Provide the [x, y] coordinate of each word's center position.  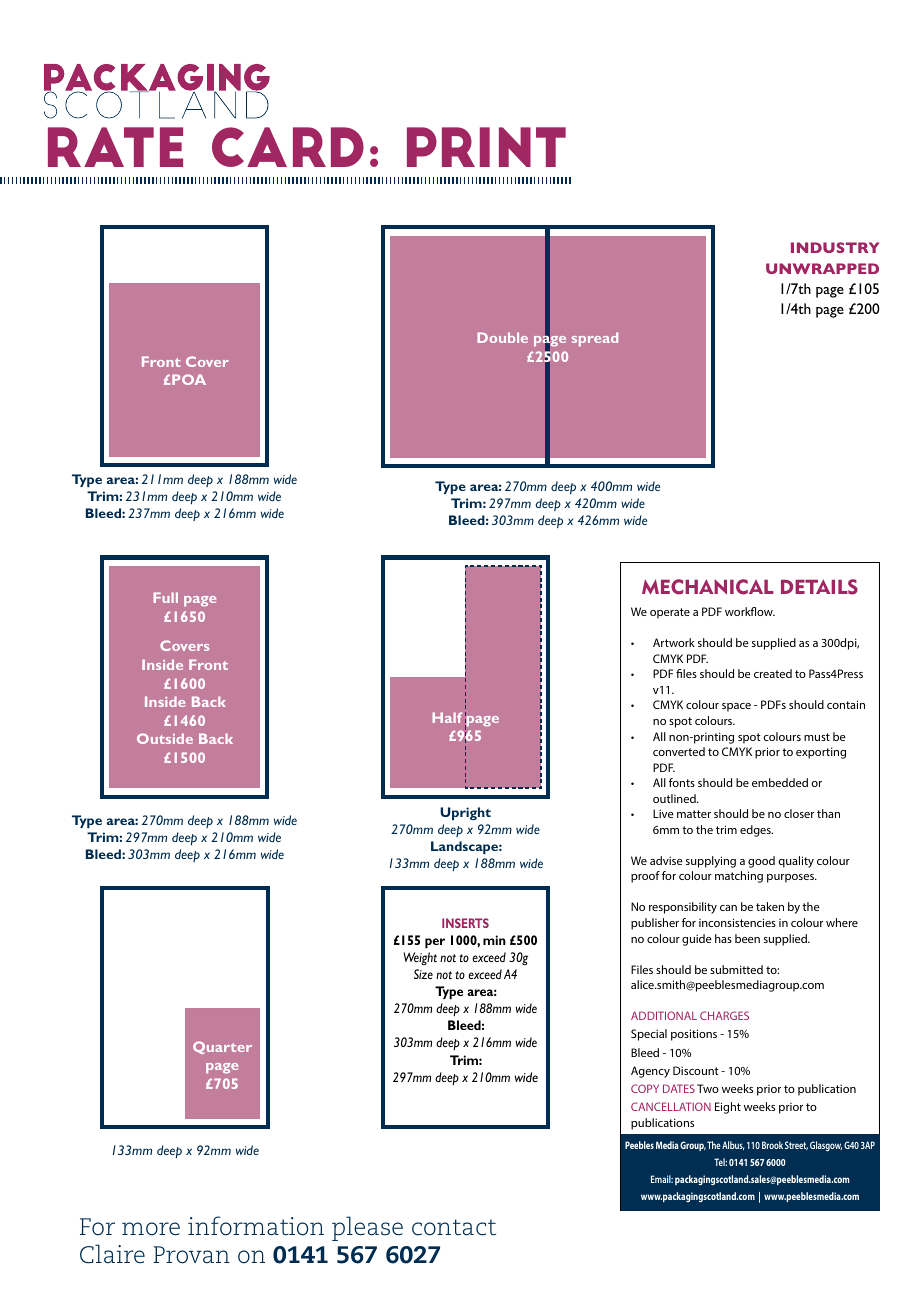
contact [454, 1227]
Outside [165, 738]
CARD [288, 147]
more [151, 1229]
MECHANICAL [708, 587]
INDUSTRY [835, 247]
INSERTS [465, 923]
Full [165, 597]
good [761, 862]
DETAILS [819, 587]
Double [502, 337]
